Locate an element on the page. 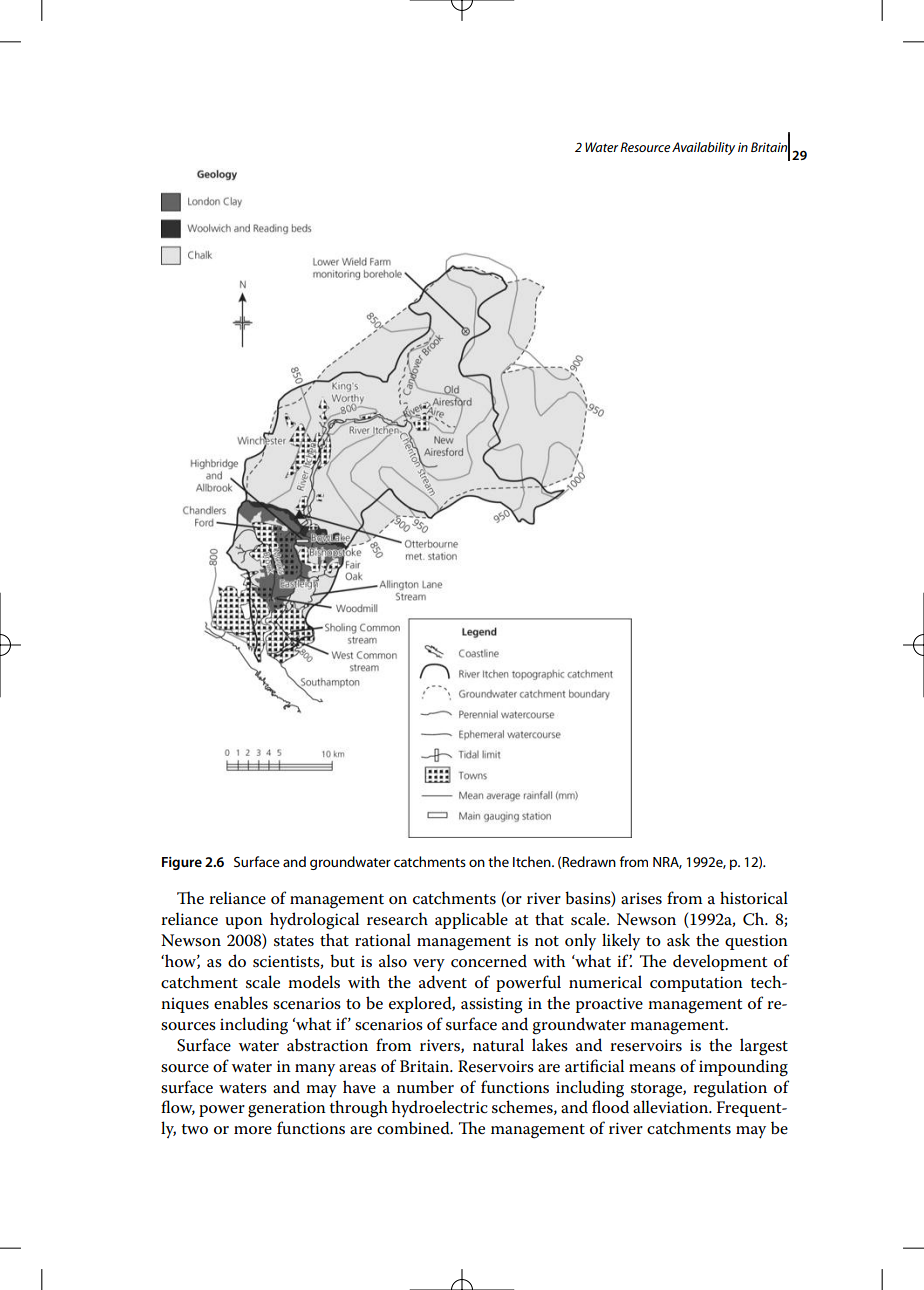 The image size is (924, 1290). alleviation is located at coordinates (672, 1107).
